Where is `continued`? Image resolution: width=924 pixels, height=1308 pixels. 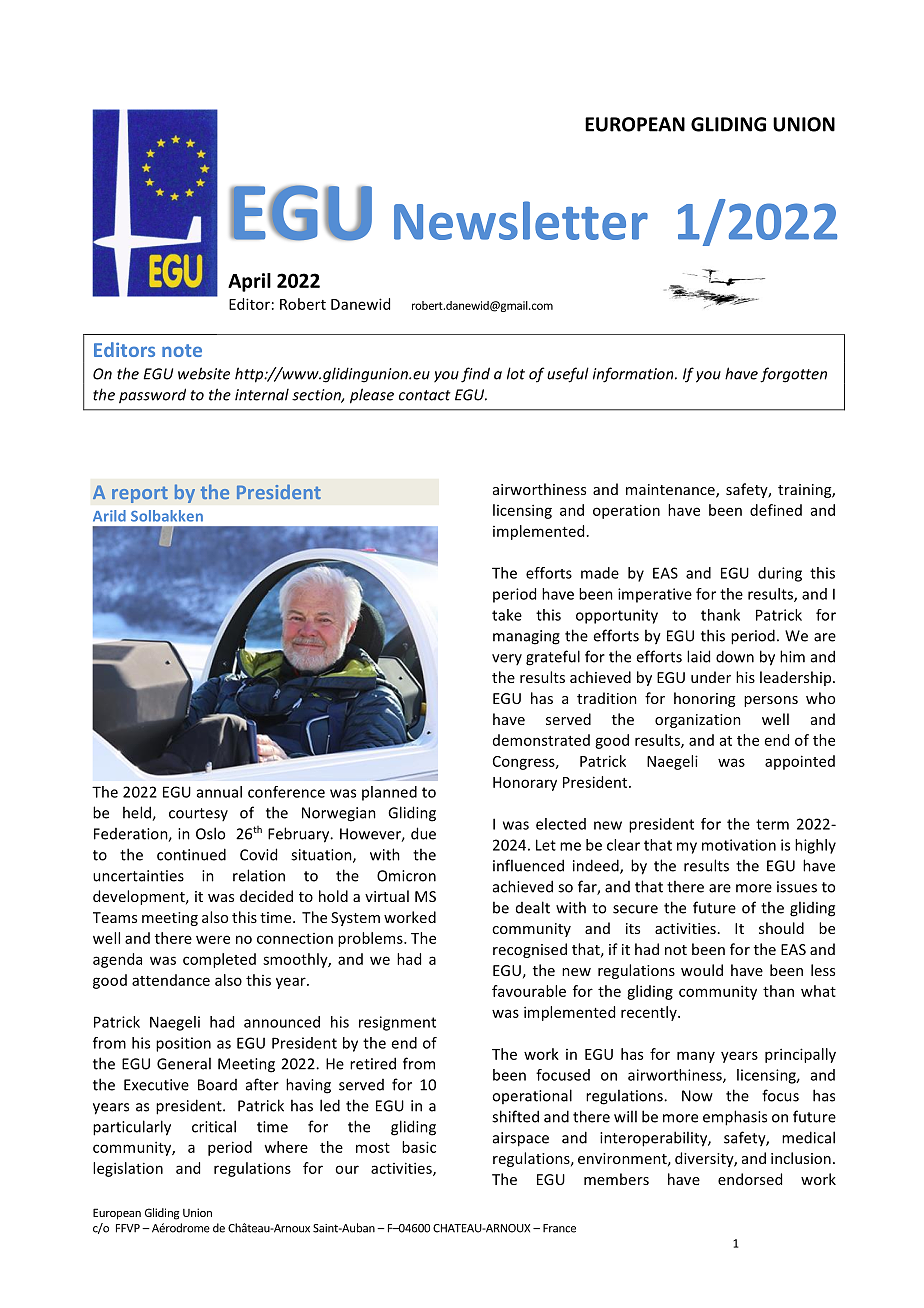 continued is located at coordinates (191, 854).
